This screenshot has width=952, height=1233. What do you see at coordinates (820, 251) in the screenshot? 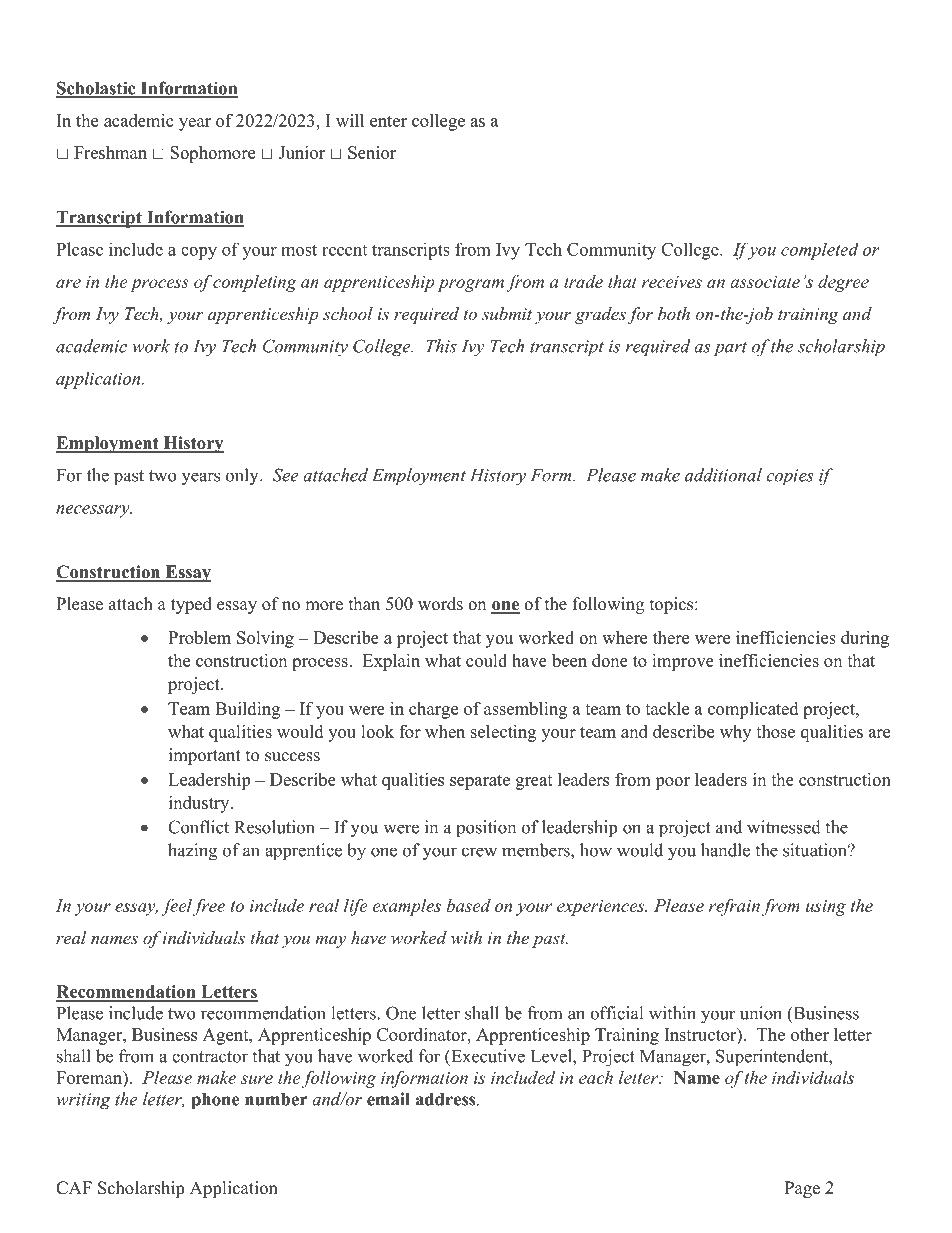
I see `completed` at bounding box center [820, 251].
